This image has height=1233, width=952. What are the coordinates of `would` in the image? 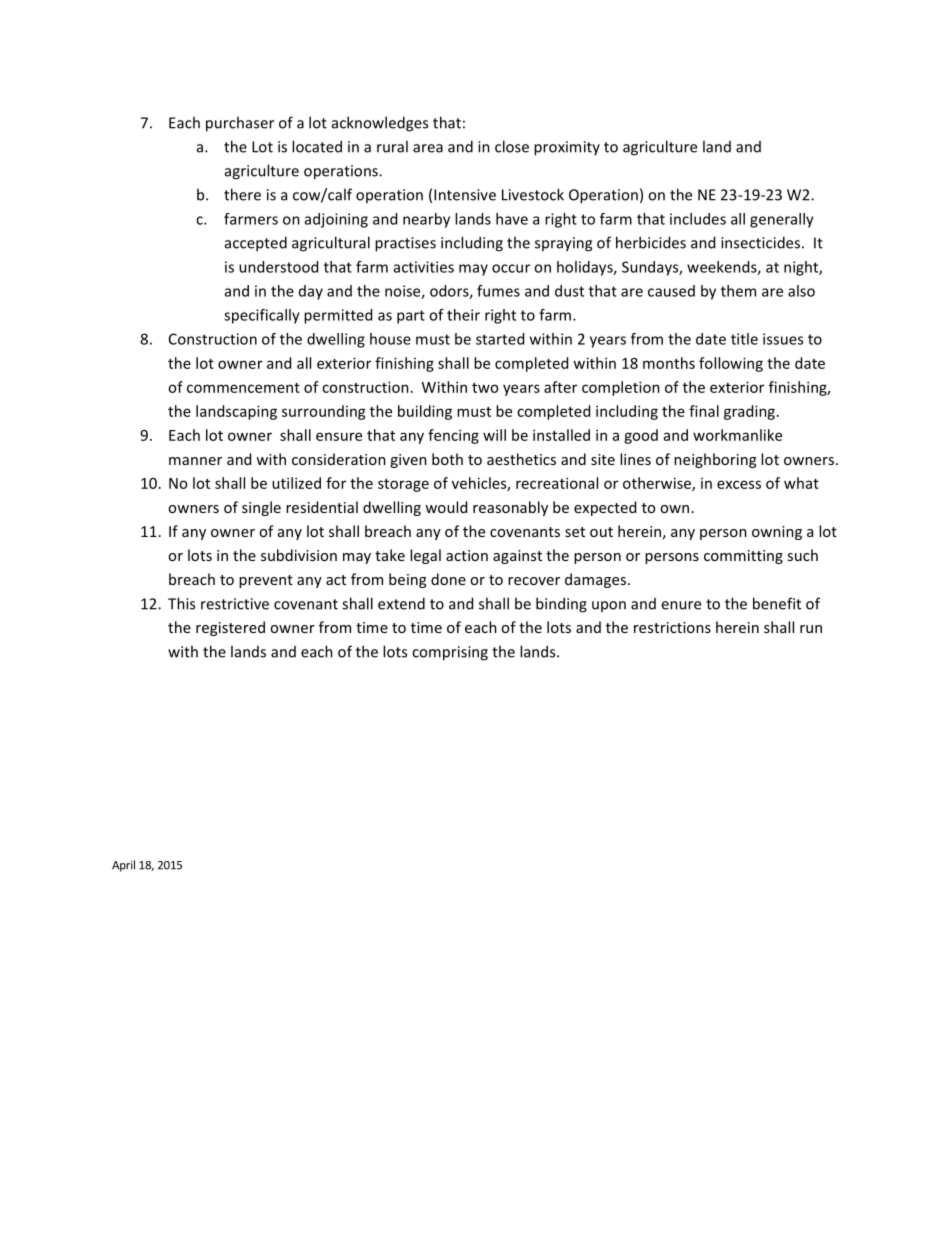 It's located at (446, 507).
